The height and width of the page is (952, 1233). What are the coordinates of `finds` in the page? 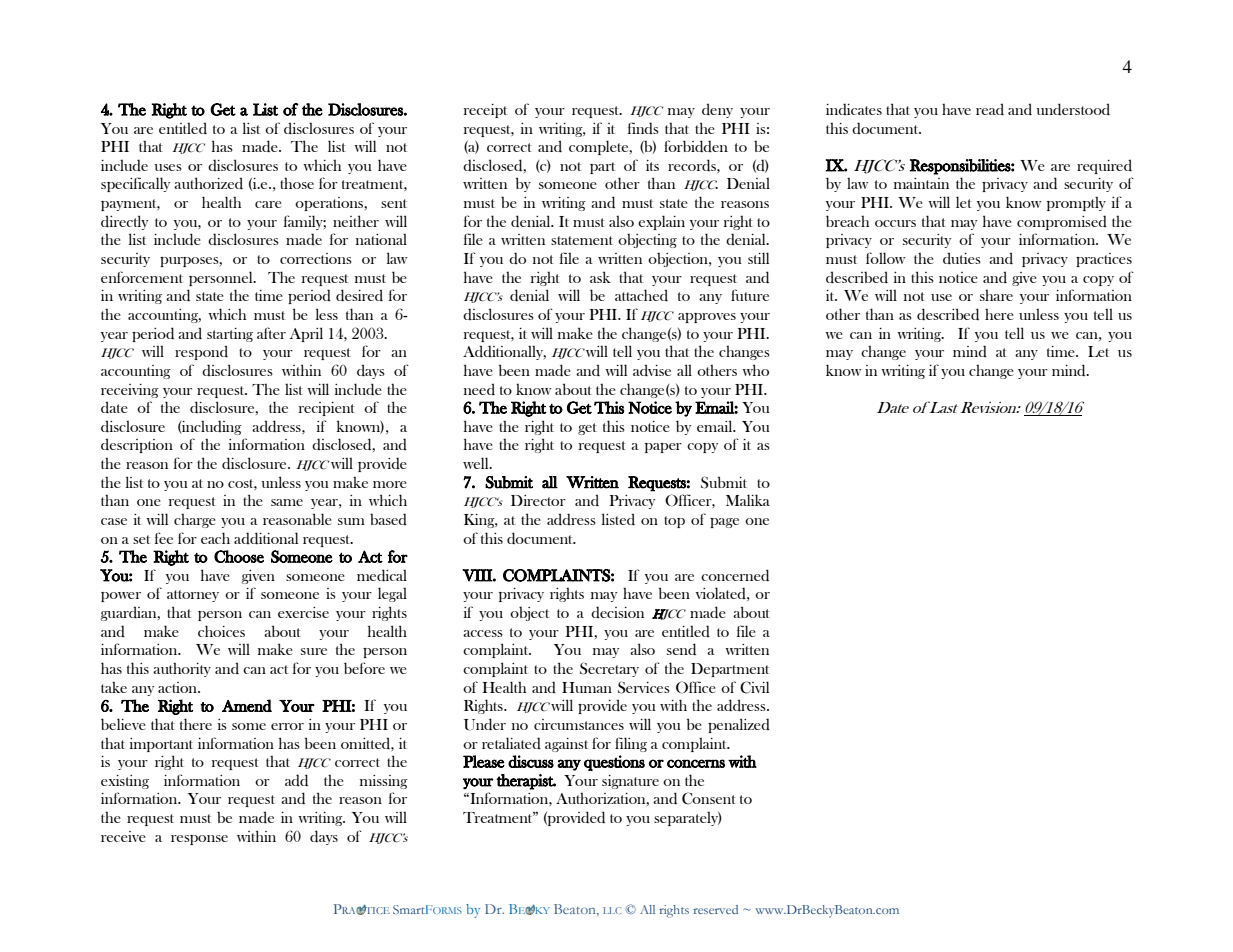 It's located at (643, 128).
